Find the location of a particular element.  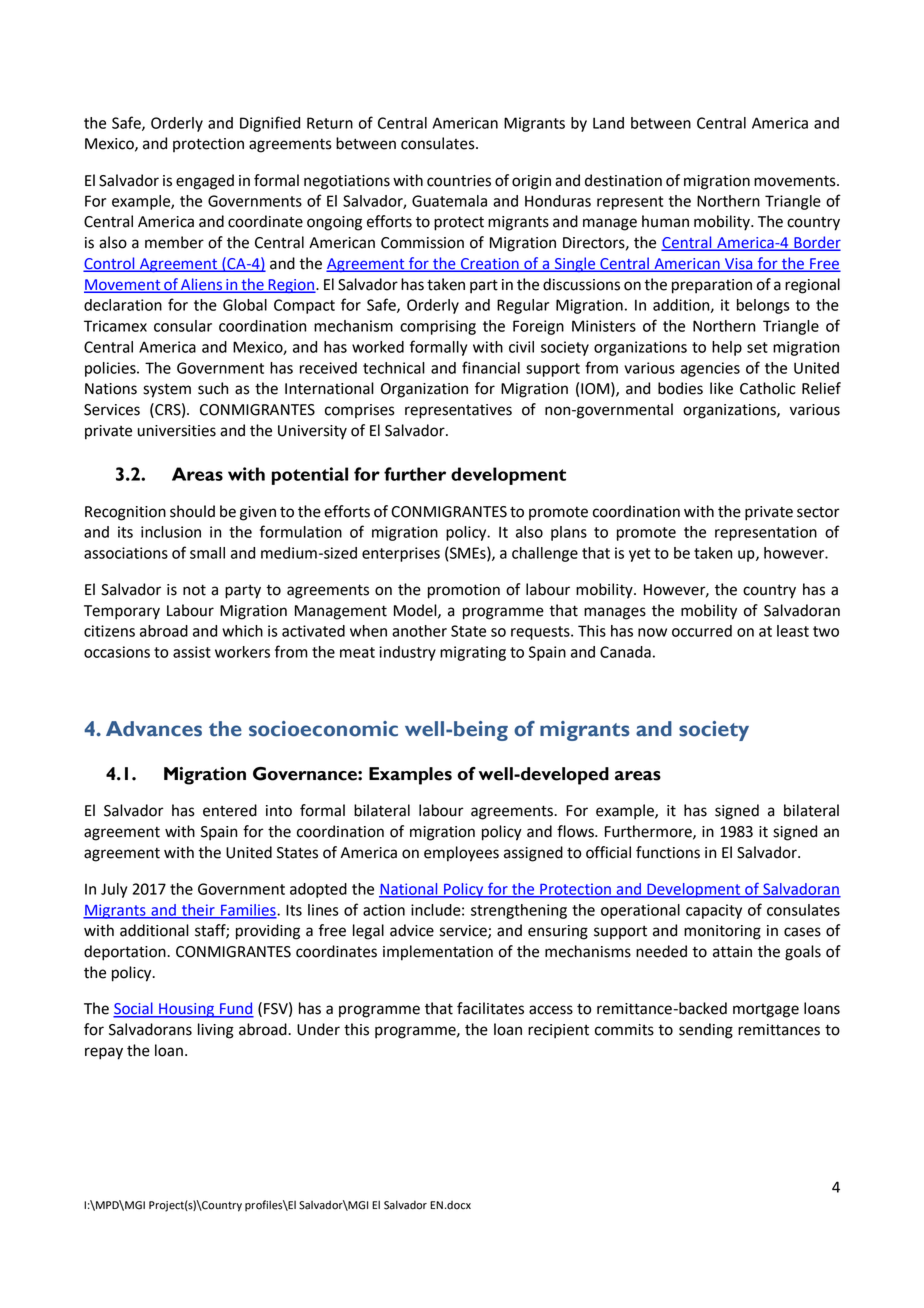

destination is located at coordinates (623, 180).
